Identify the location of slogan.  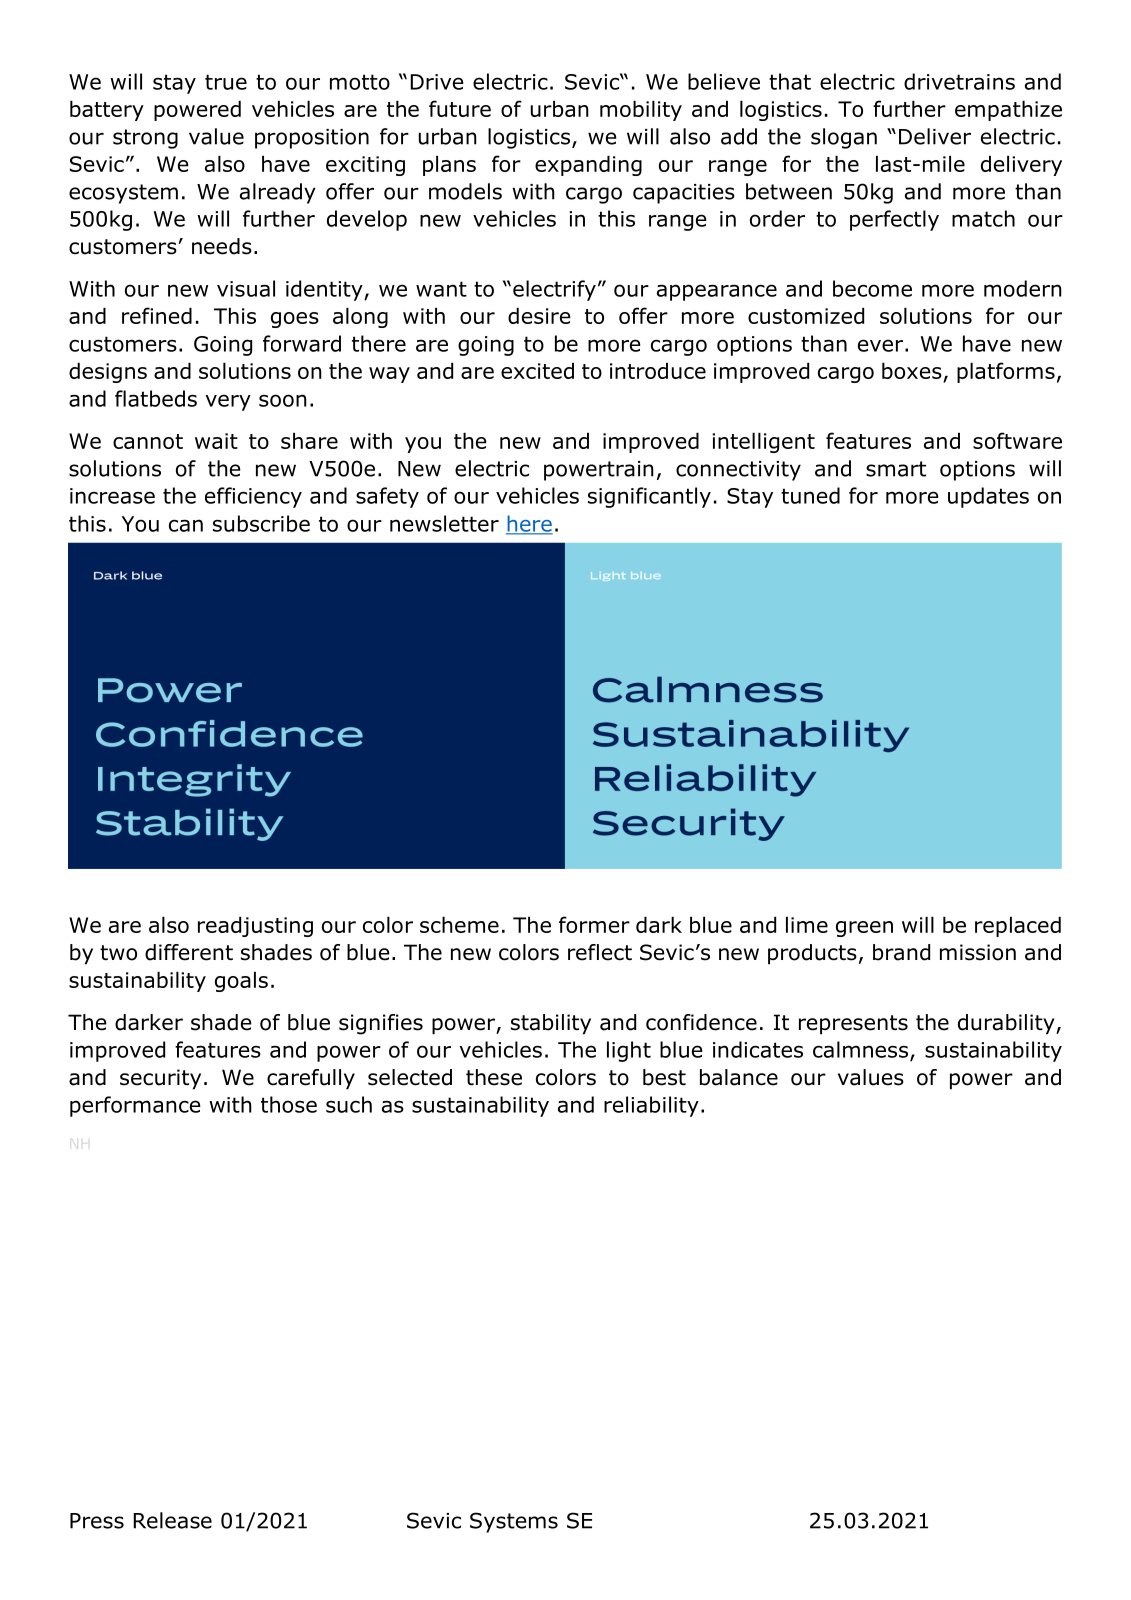
(844, 138).
